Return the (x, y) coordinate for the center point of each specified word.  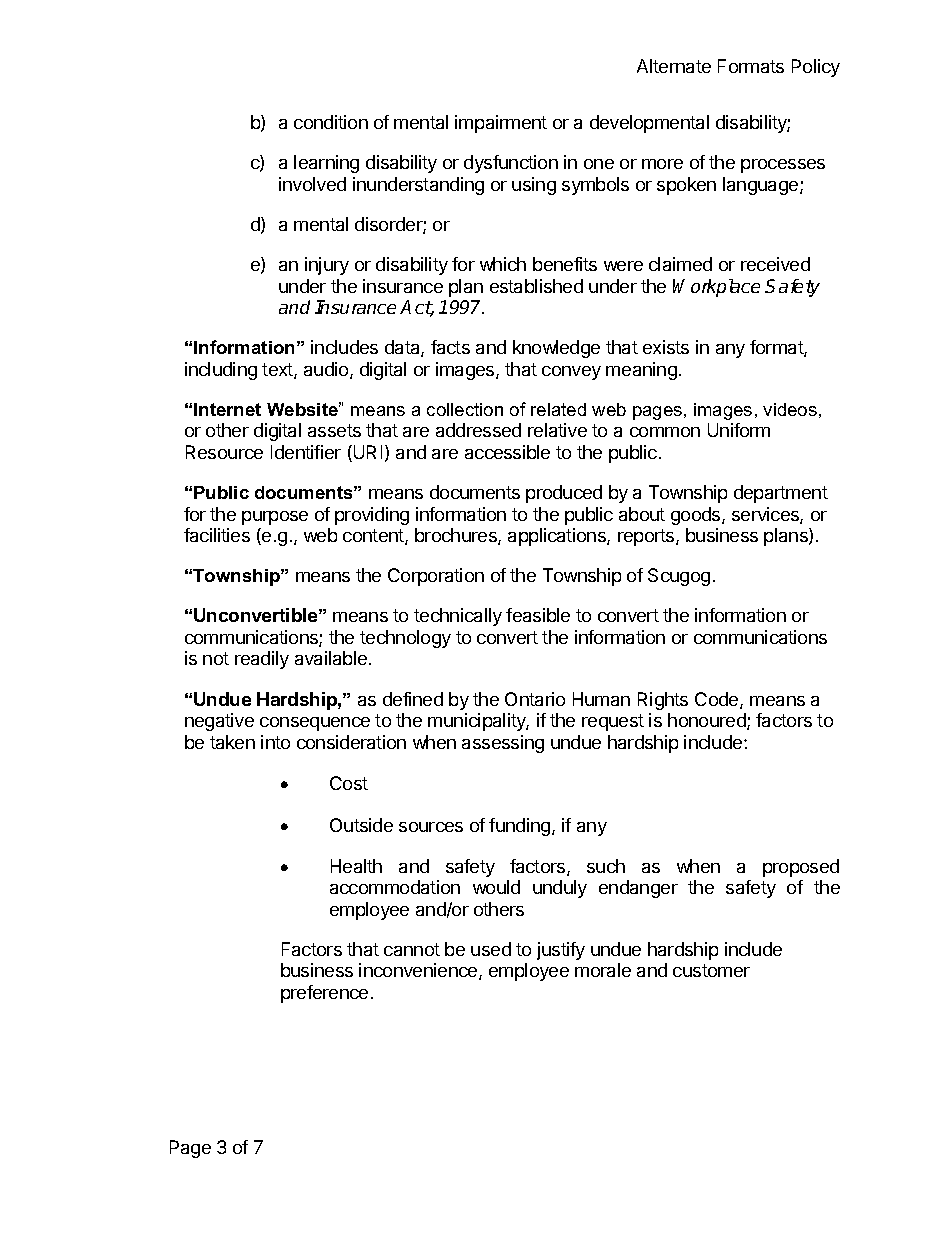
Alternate (674, 66)
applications (558, 537)
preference (324, 994)
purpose (275, 518)
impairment (501, 124)
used (491, 949)
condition (331, 122)
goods (697, 516)
